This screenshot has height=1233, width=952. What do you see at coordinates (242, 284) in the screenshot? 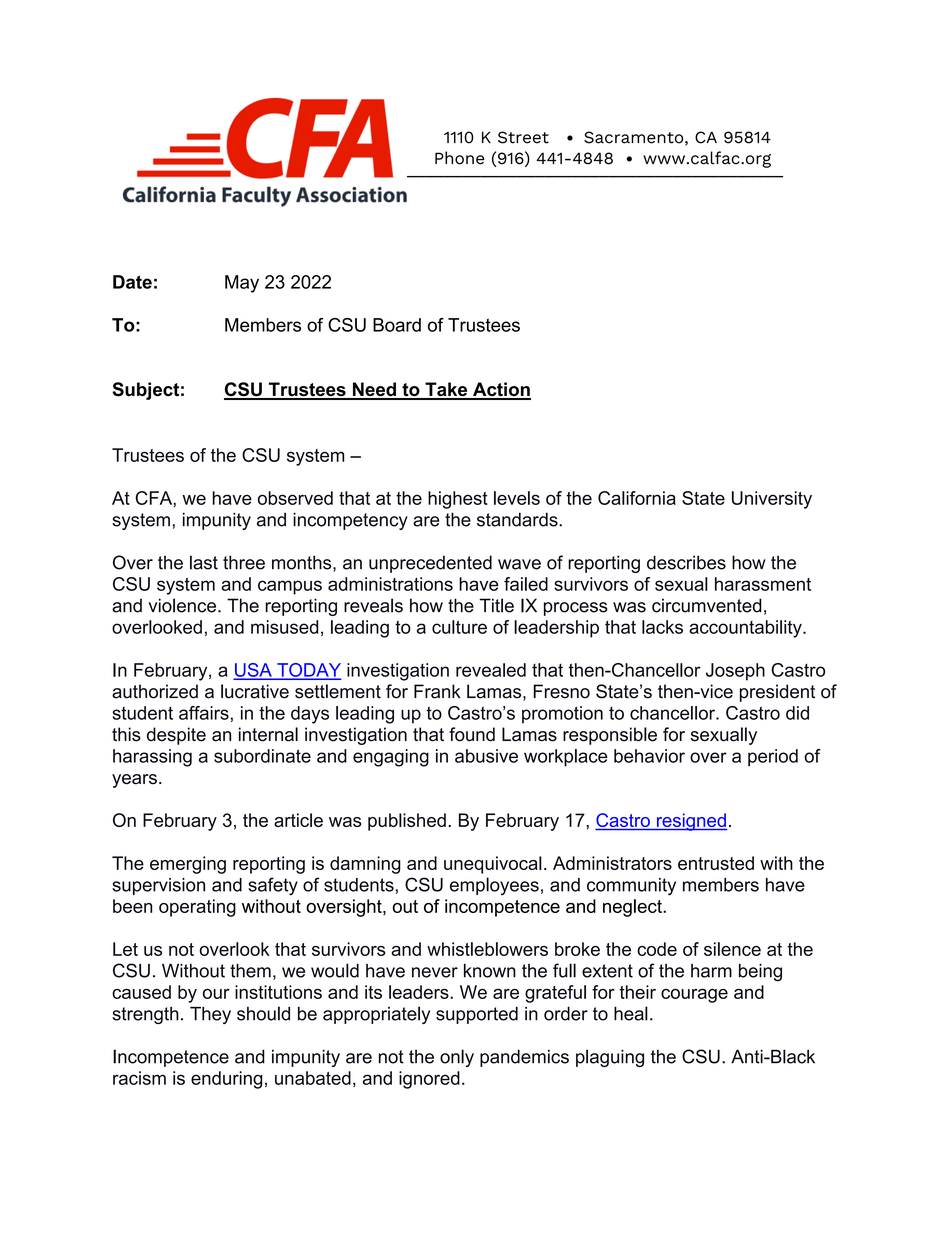
I see `May` at bounding box center [242, 284].
